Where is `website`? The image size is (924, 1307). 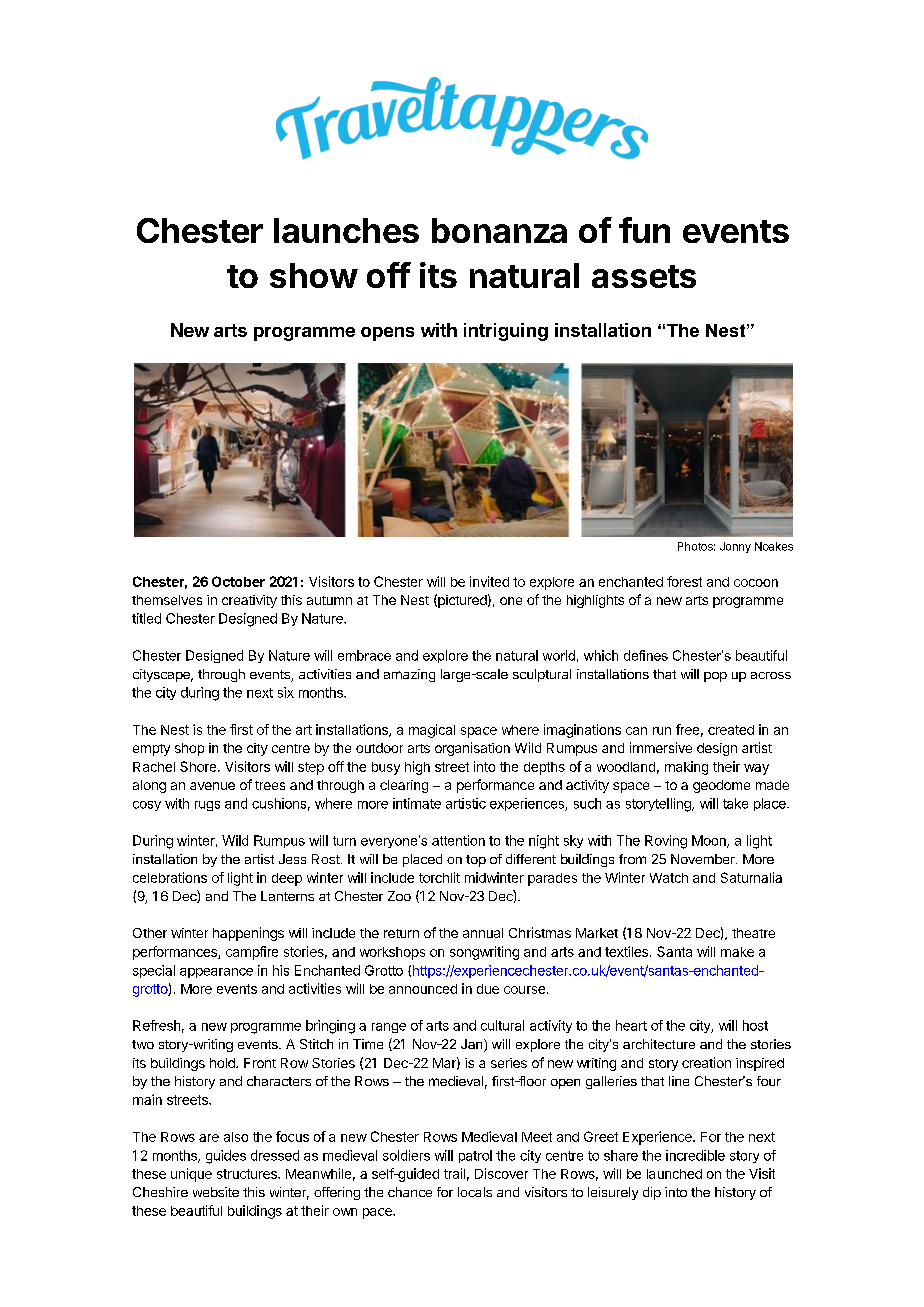
website is located at coordinates (216, 1192).
